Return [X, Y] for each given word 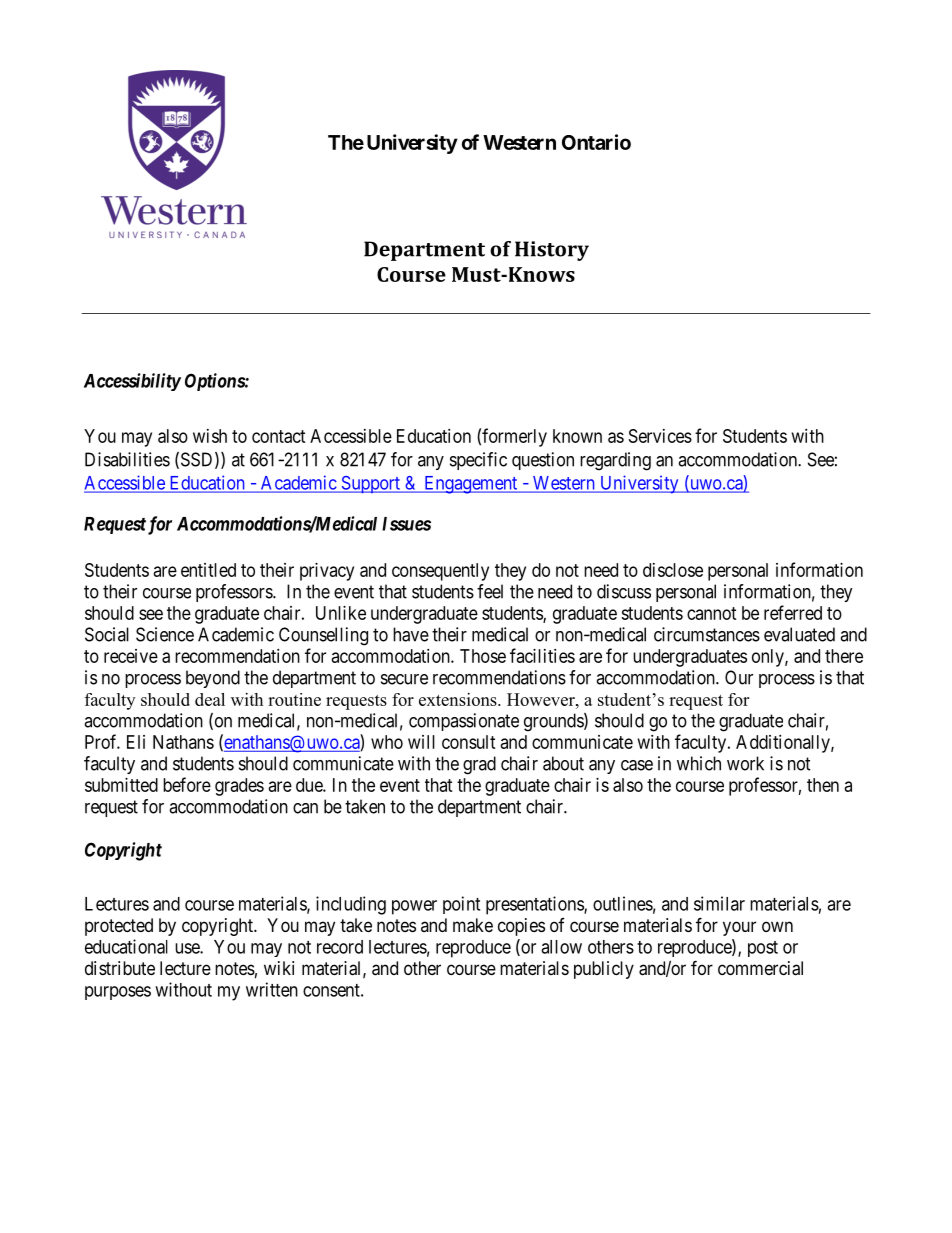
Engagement [471, 485]
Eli [136, 742]
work [745, 763]
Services [660, 436]
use [188, 948]
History [552, 251]
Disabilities [127, 459]
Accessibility [132, 382]
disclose [673, 570]
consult [469, 742]
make [473, 925]
